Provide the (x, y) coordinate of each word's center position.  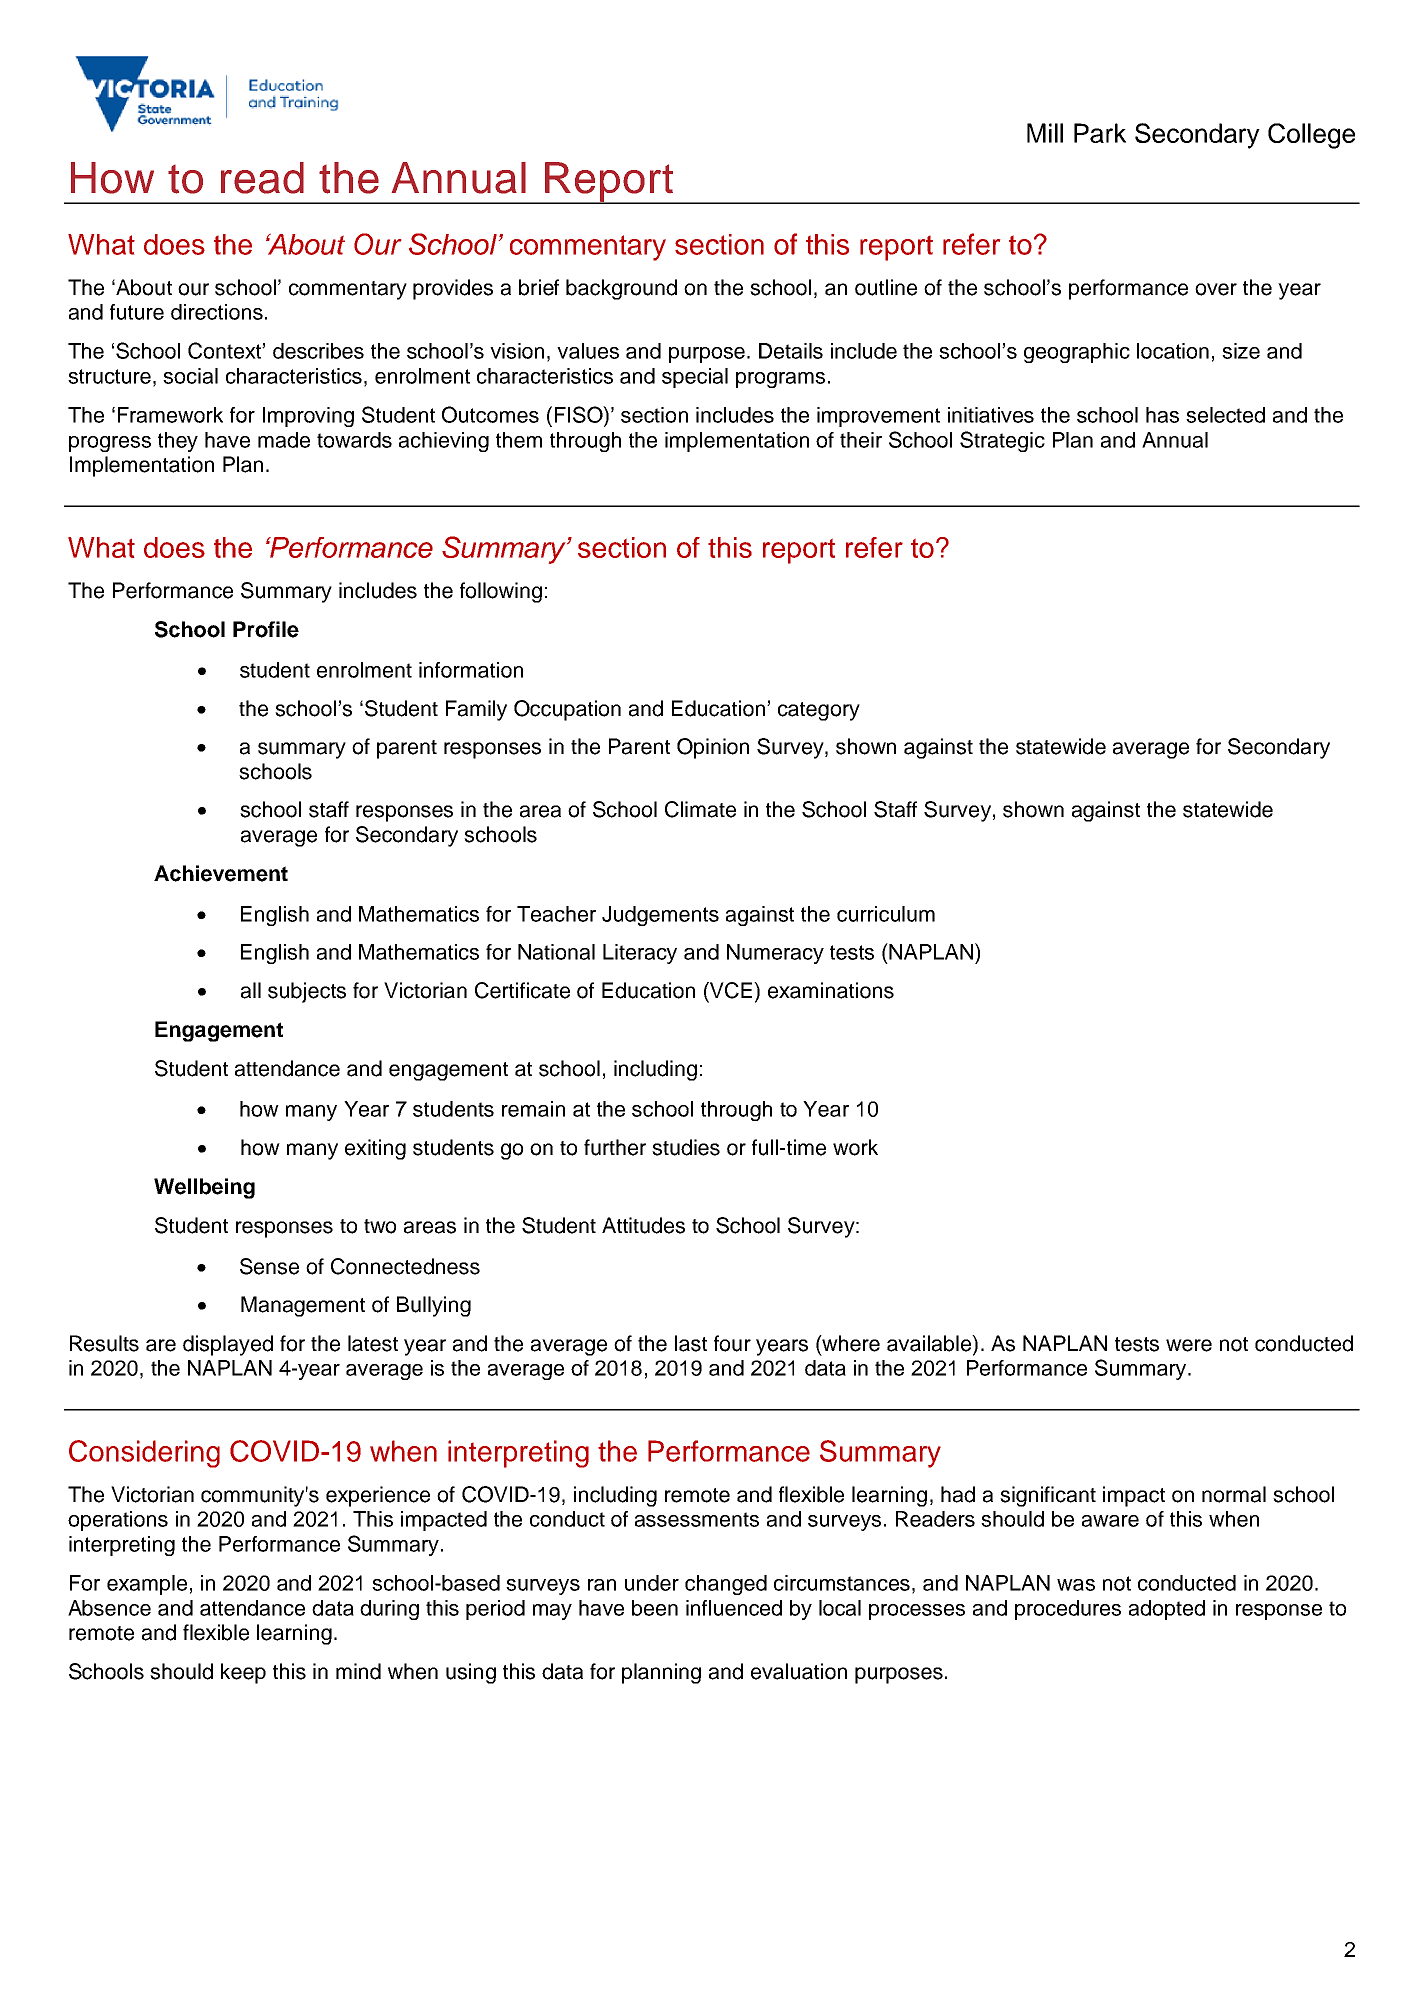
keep (243, 1673)
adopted (1167, 1610)
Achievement (221, 873)
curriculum (886, 914)
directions (217, 312)
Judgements (660, 916)
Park (1100, 133)
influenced (734, 1608)
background (621, 289)
